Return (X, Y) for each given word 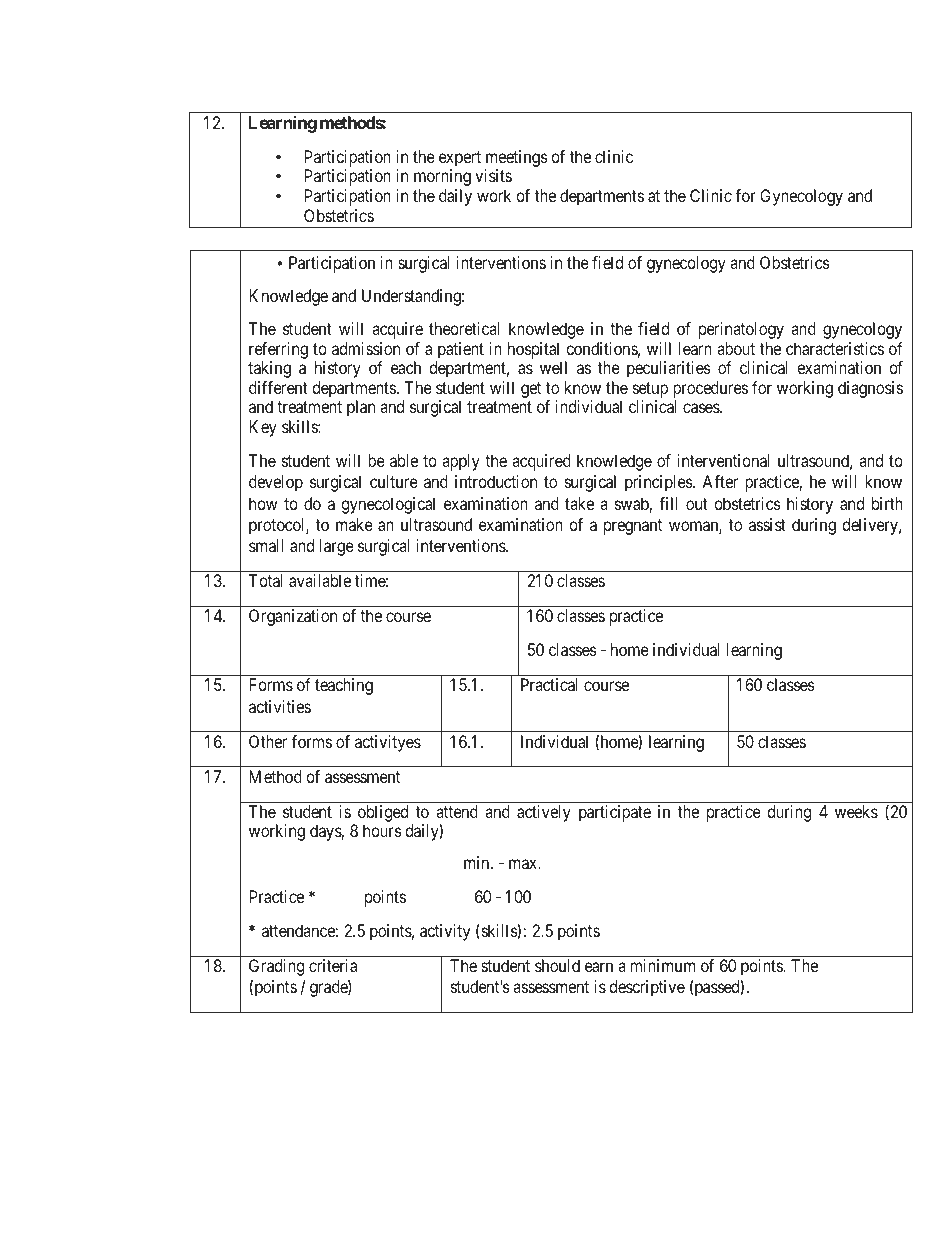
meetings (517, 158)
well (553, 367)
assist (767, 524)
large (337, 547)
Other (268, 741)
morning (442, 177)
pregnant (633, 527)
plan (361, 408)
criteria (333, 965)
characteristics (835, 348)
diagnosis (870, 389)
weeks (856, 811)
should (557, 965)
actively (544, 813)
